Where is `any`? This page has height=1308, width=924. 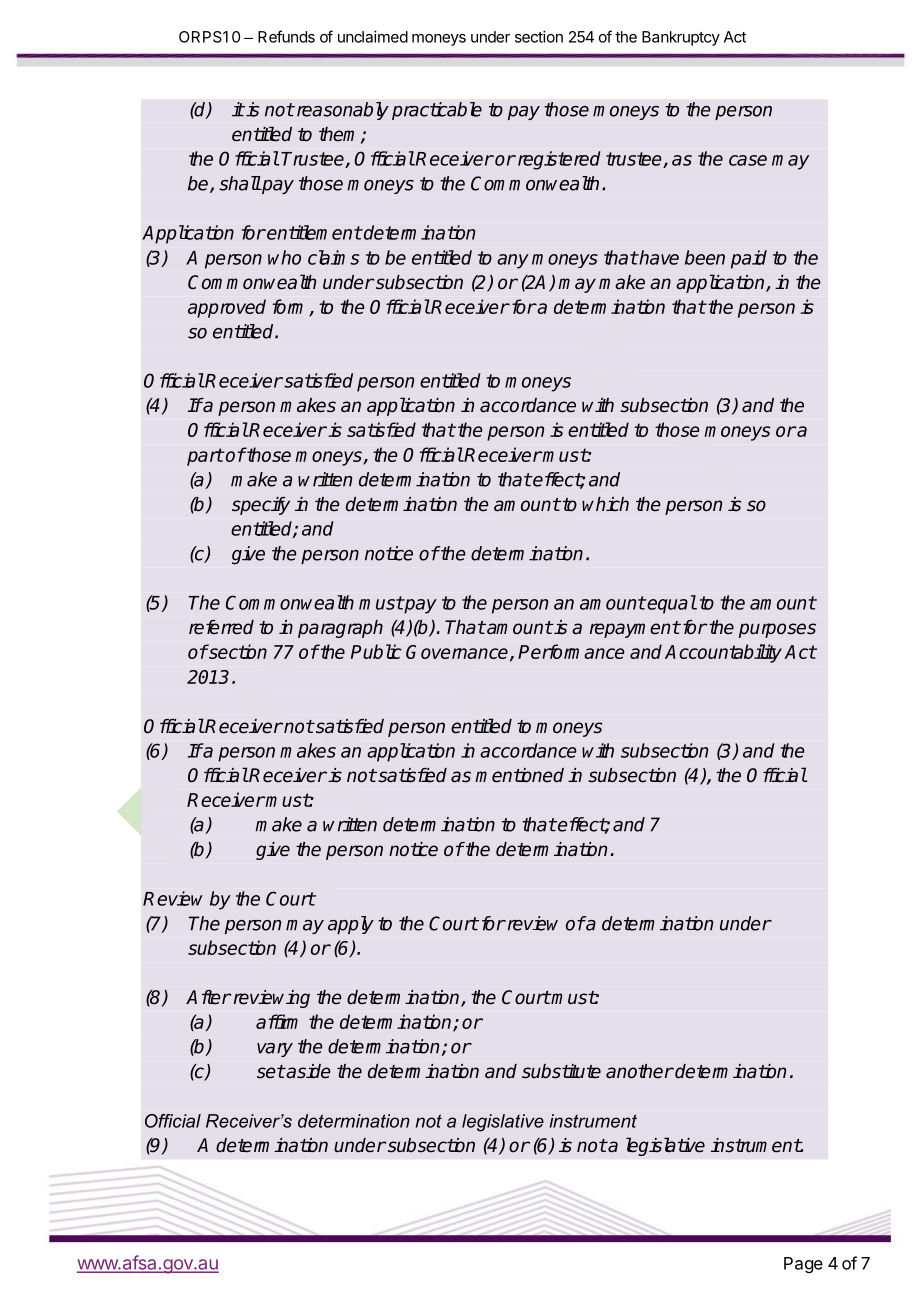 any is located at coordinates (513, 261).
